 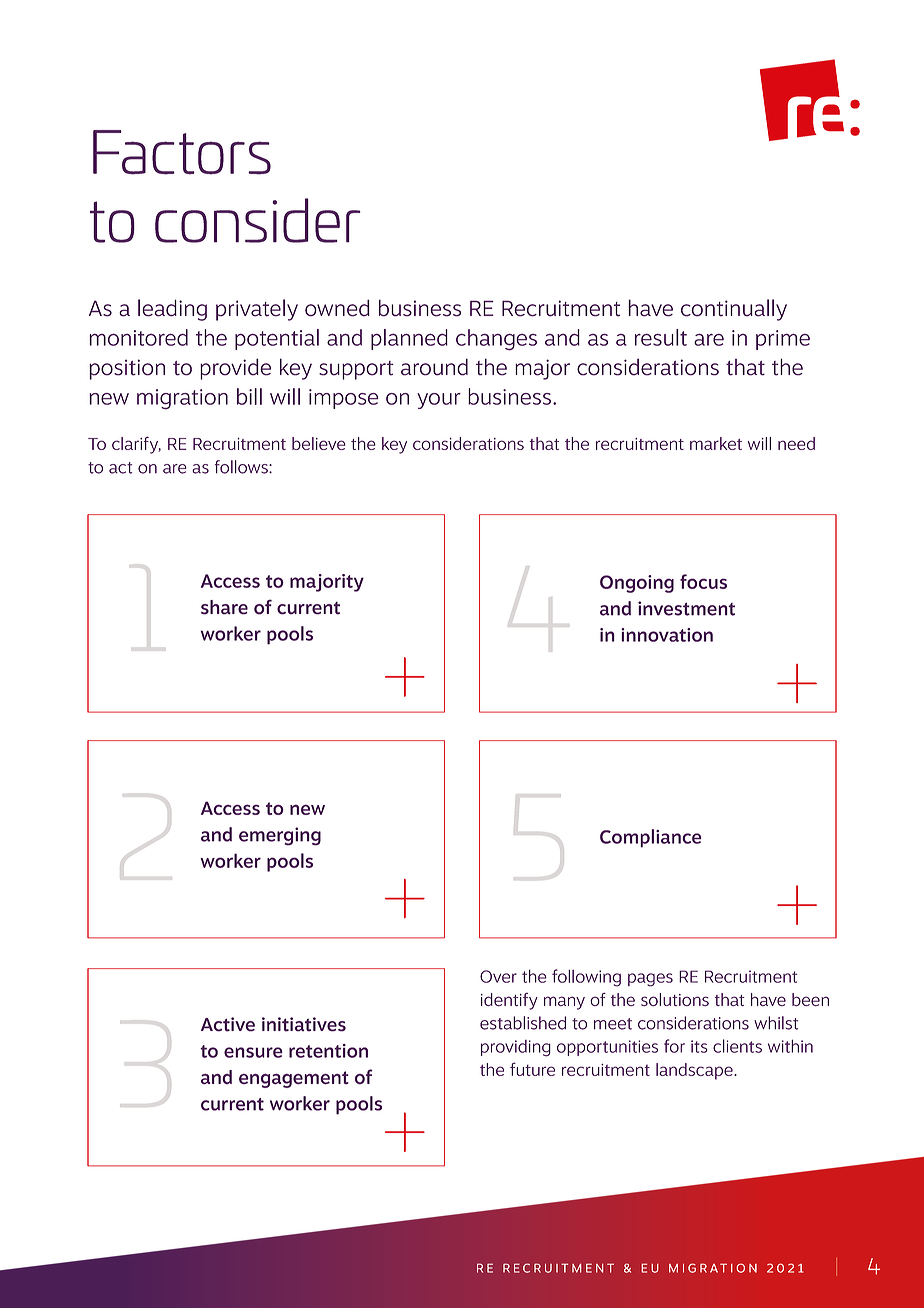 I want to click on Factors, so click(x=182, y=152).
